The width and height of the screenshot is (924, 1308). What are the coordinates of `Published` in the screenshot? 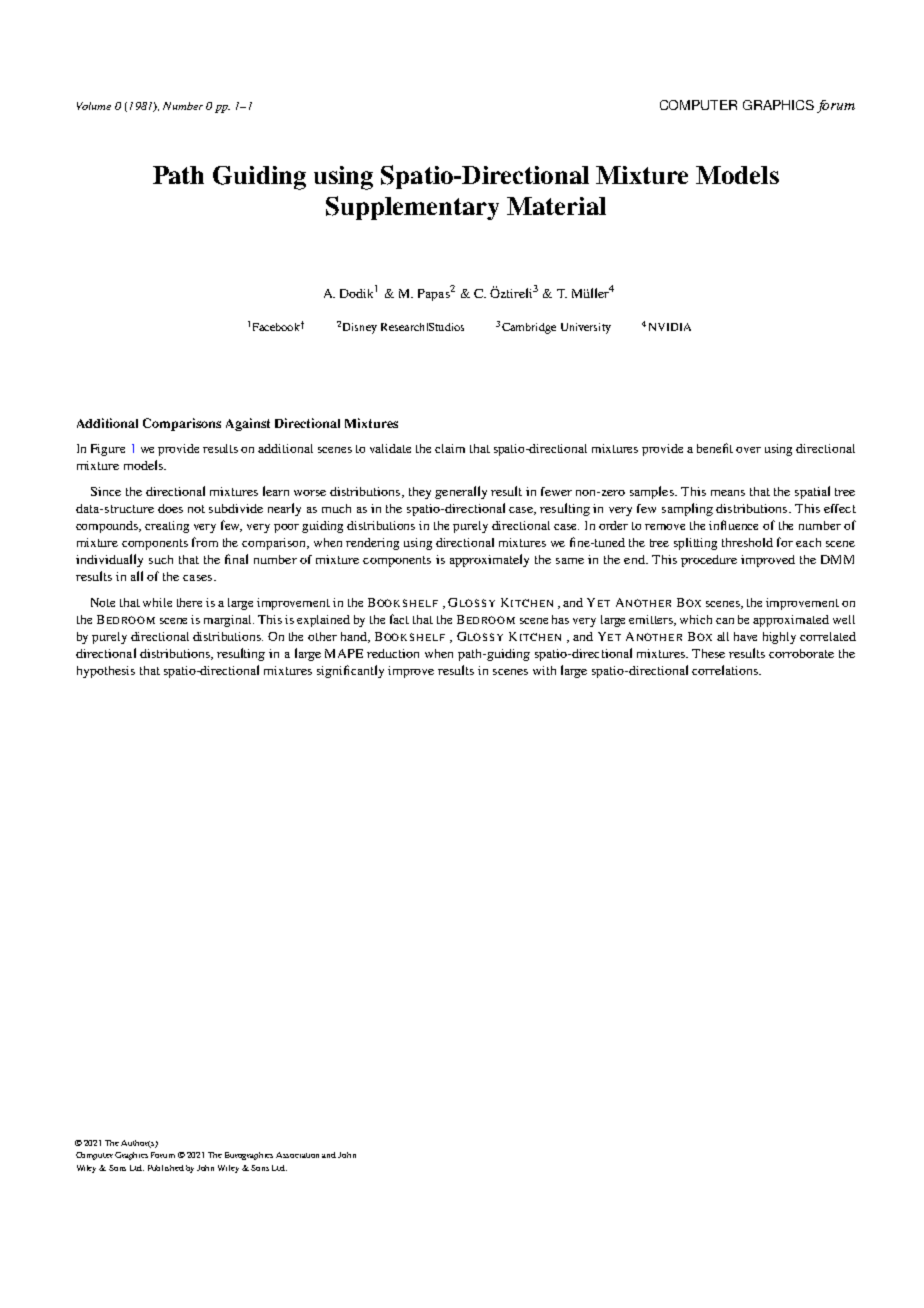 It's located at (166, 1168).
